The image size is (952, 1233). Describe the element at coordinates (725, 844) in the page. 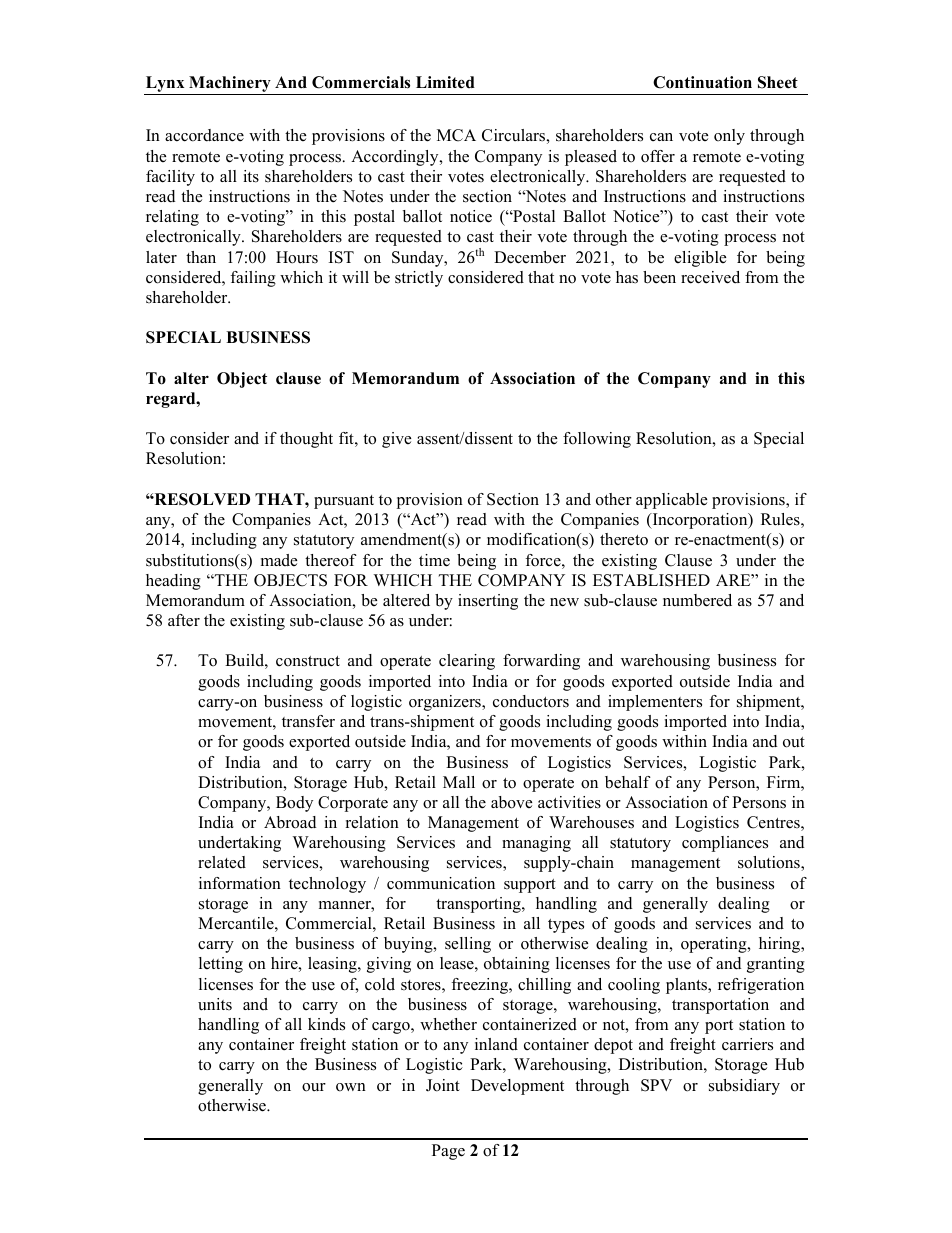

I see `compliances` at that location.
